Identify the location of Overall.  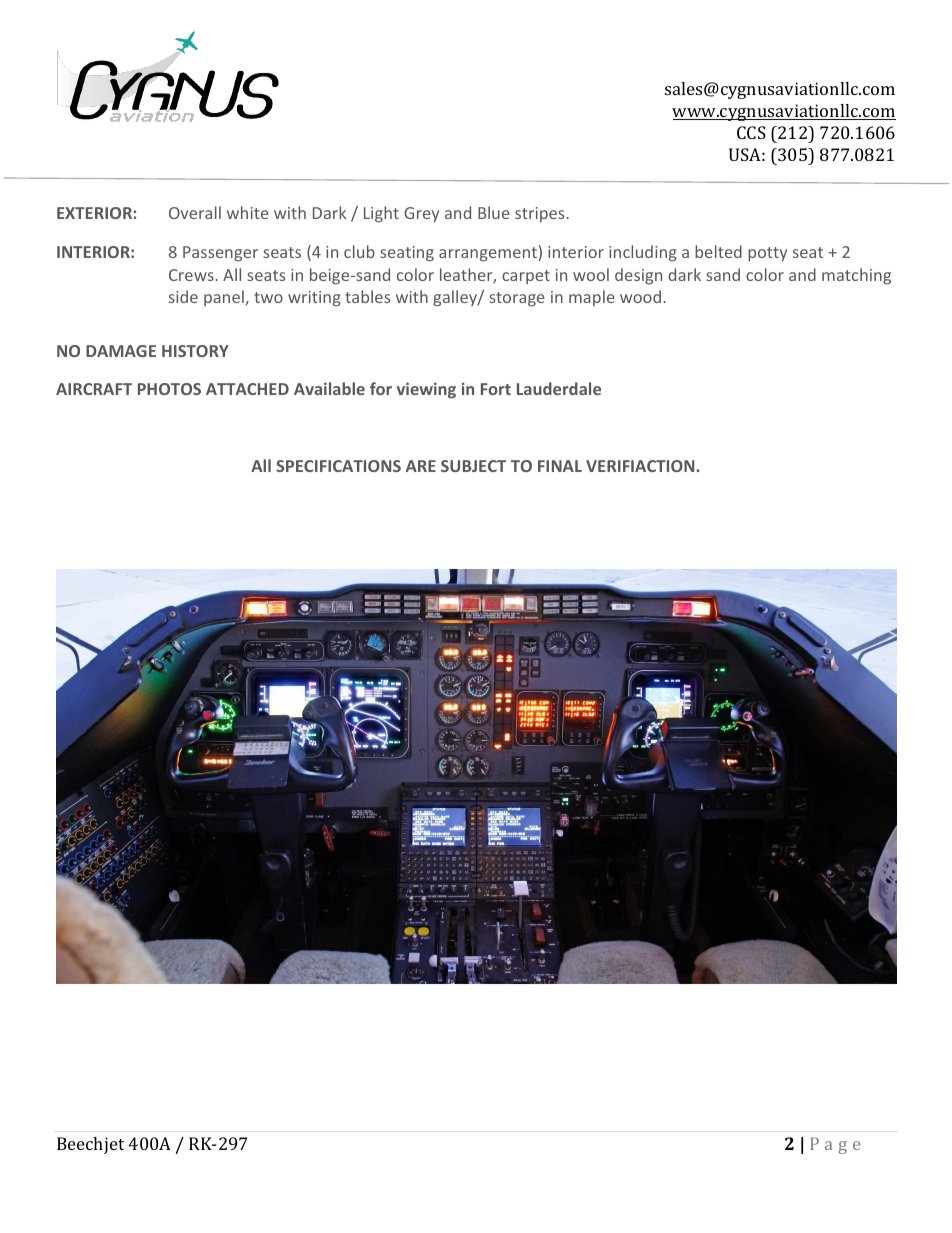
(195, 212).
